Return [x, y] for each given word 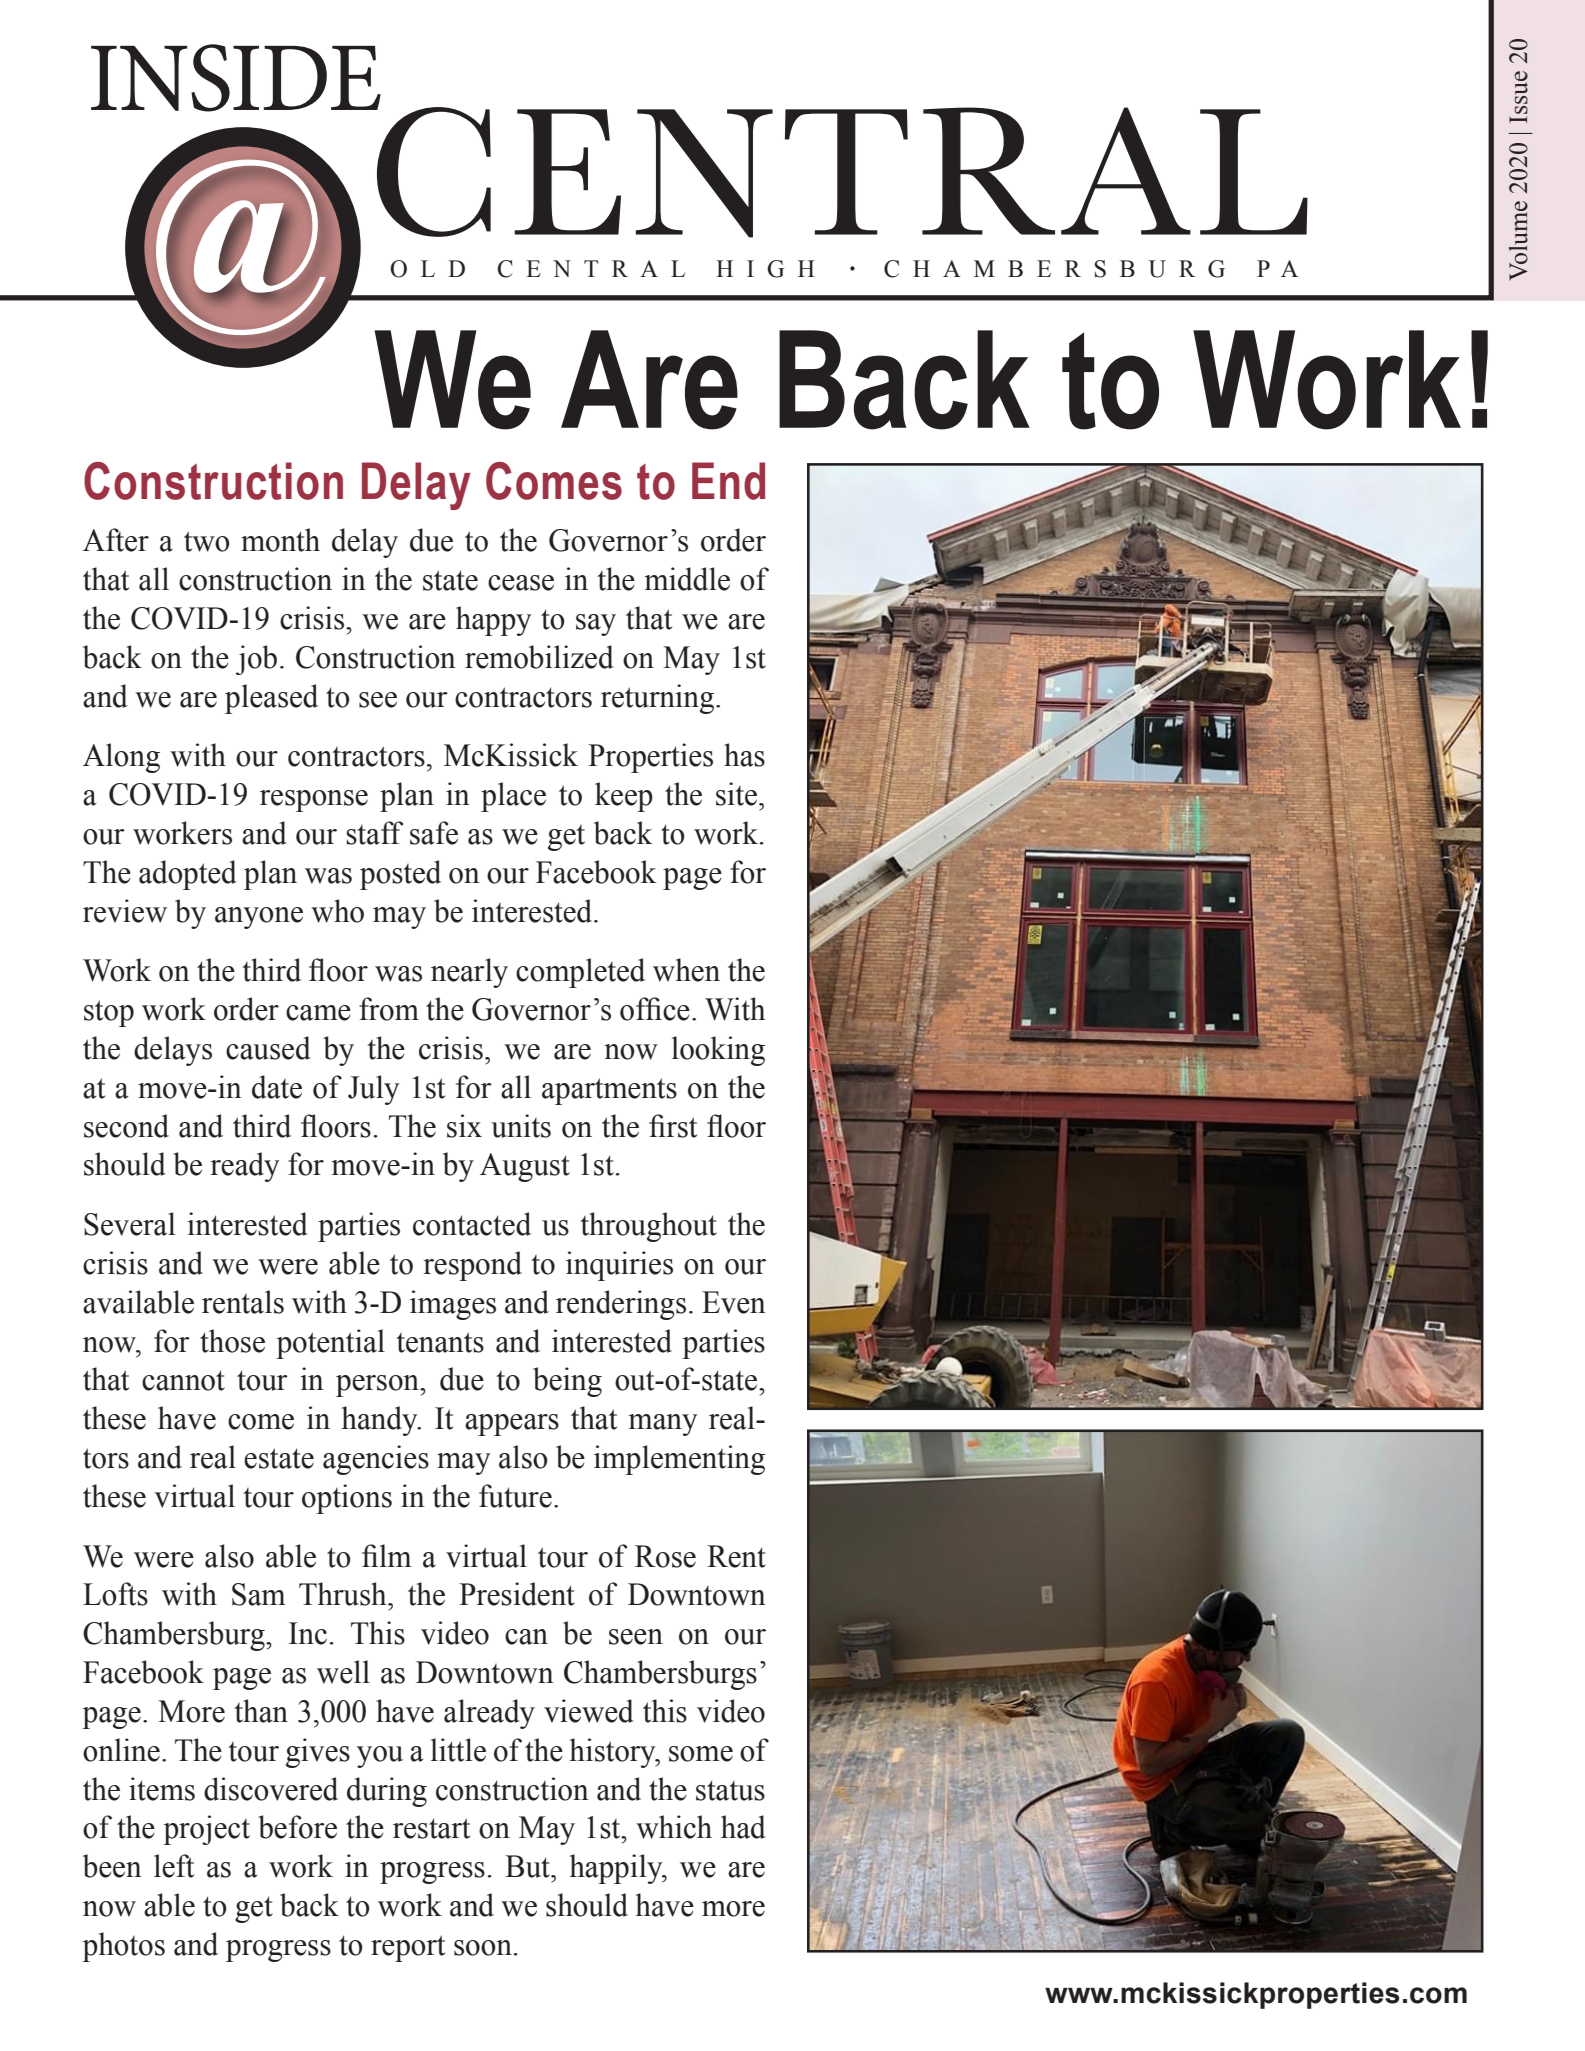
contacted [472, 1224]
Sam [259, 1594]
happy [493, 621]
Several [129, 1224]
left [174, 1866]
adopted [188, 875]
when [686, 970]
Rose [665, 1556]
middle [687, 579]
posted [400, 875]
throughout [648, 1227]
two [207, 541]
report [408, 1948]
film [387, 1555]
